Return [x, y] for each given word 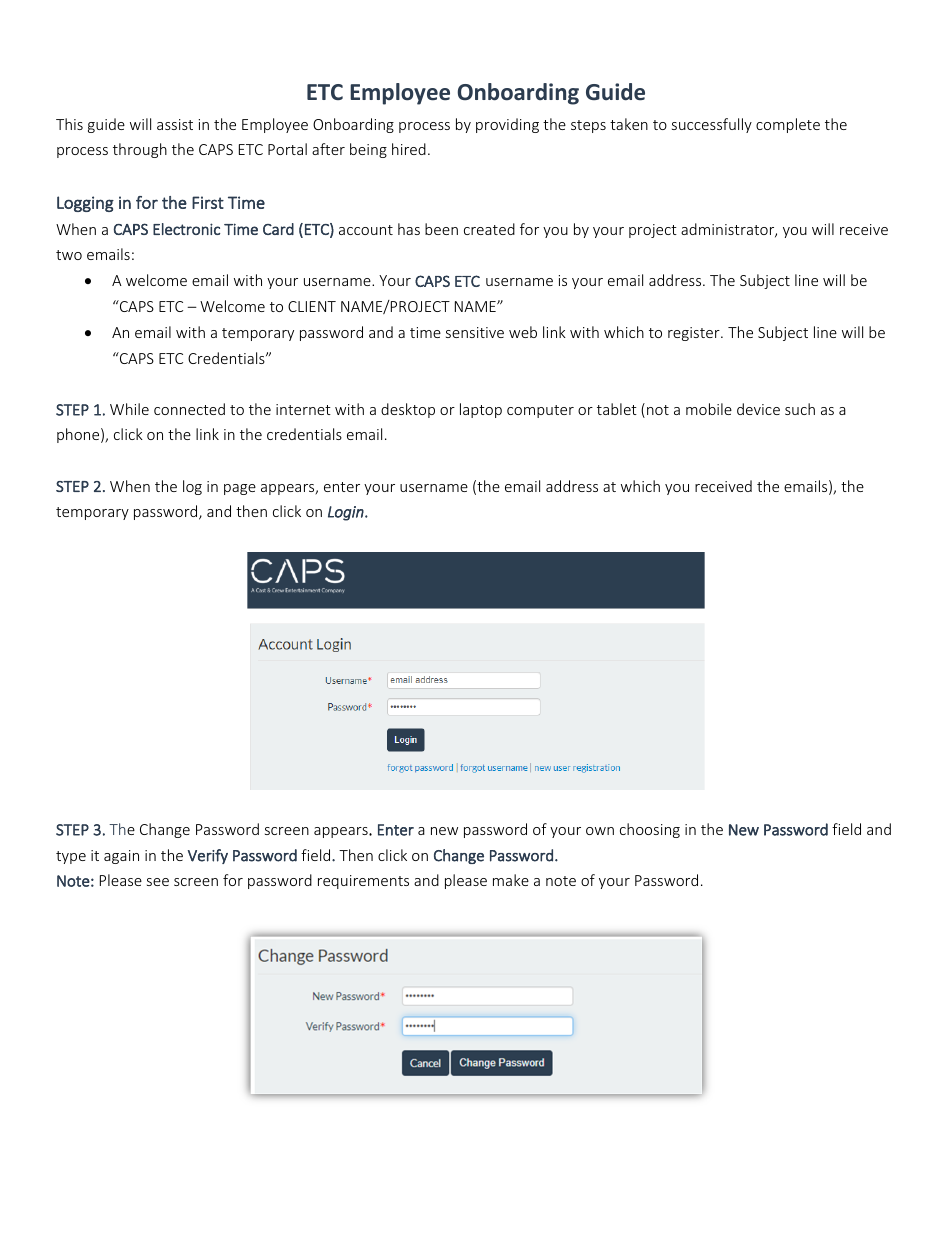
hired [409, 149]
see [158, 882]
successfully [712, 125]
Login [347, 513]
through [140, 150]
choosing [650, 830]
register [695, 334]
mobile [709, 409]
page [240, 489]
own [600, 831]
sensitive [475, 332]
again [121, 857]
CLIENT [312, 306]
